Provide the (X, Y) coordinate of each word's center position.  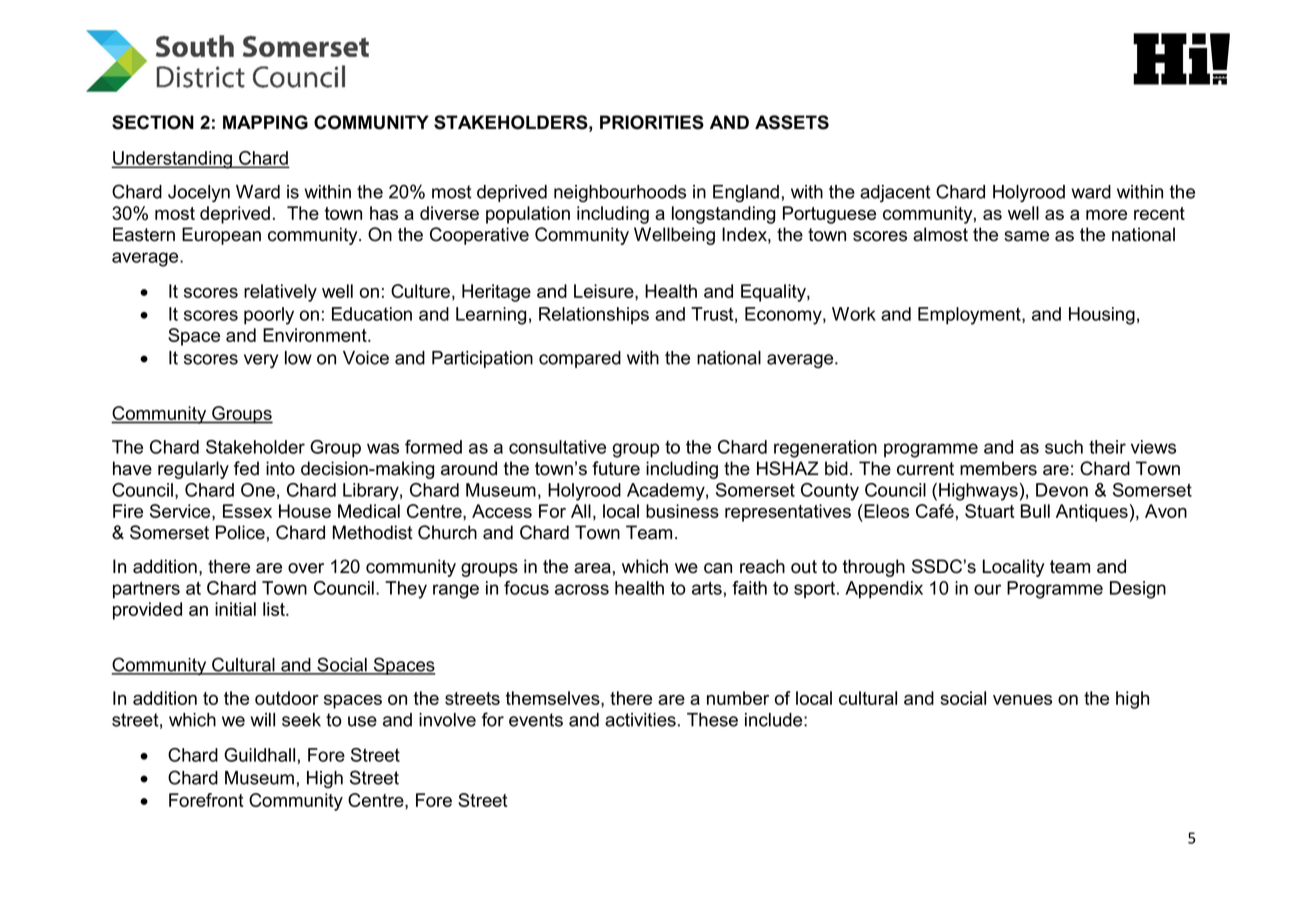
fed (246, 468)
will (262, 720)
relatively (280, 293)
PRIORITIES (652, 122)
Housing (1102, 316)
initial (235, 609)
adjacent (895, 193)
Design (1138, 590)
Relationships (594, 316)
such (1064, 447)
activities (640, 720)
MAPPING (265, 122)
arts (707, 588)
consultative (557, 447)
